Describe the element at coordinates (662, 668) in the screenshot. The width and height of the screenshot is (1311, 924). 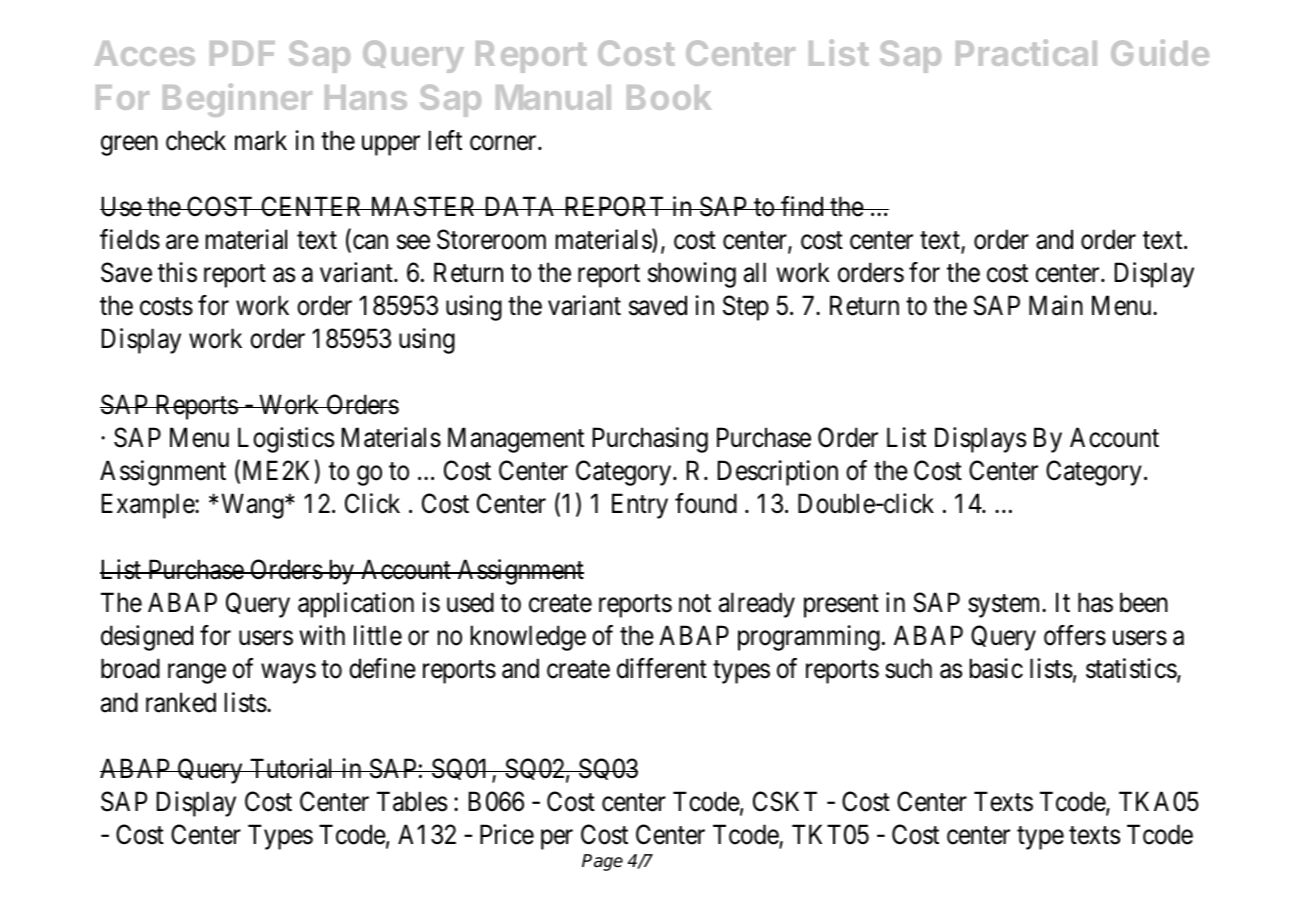
I see `different` at that location.
